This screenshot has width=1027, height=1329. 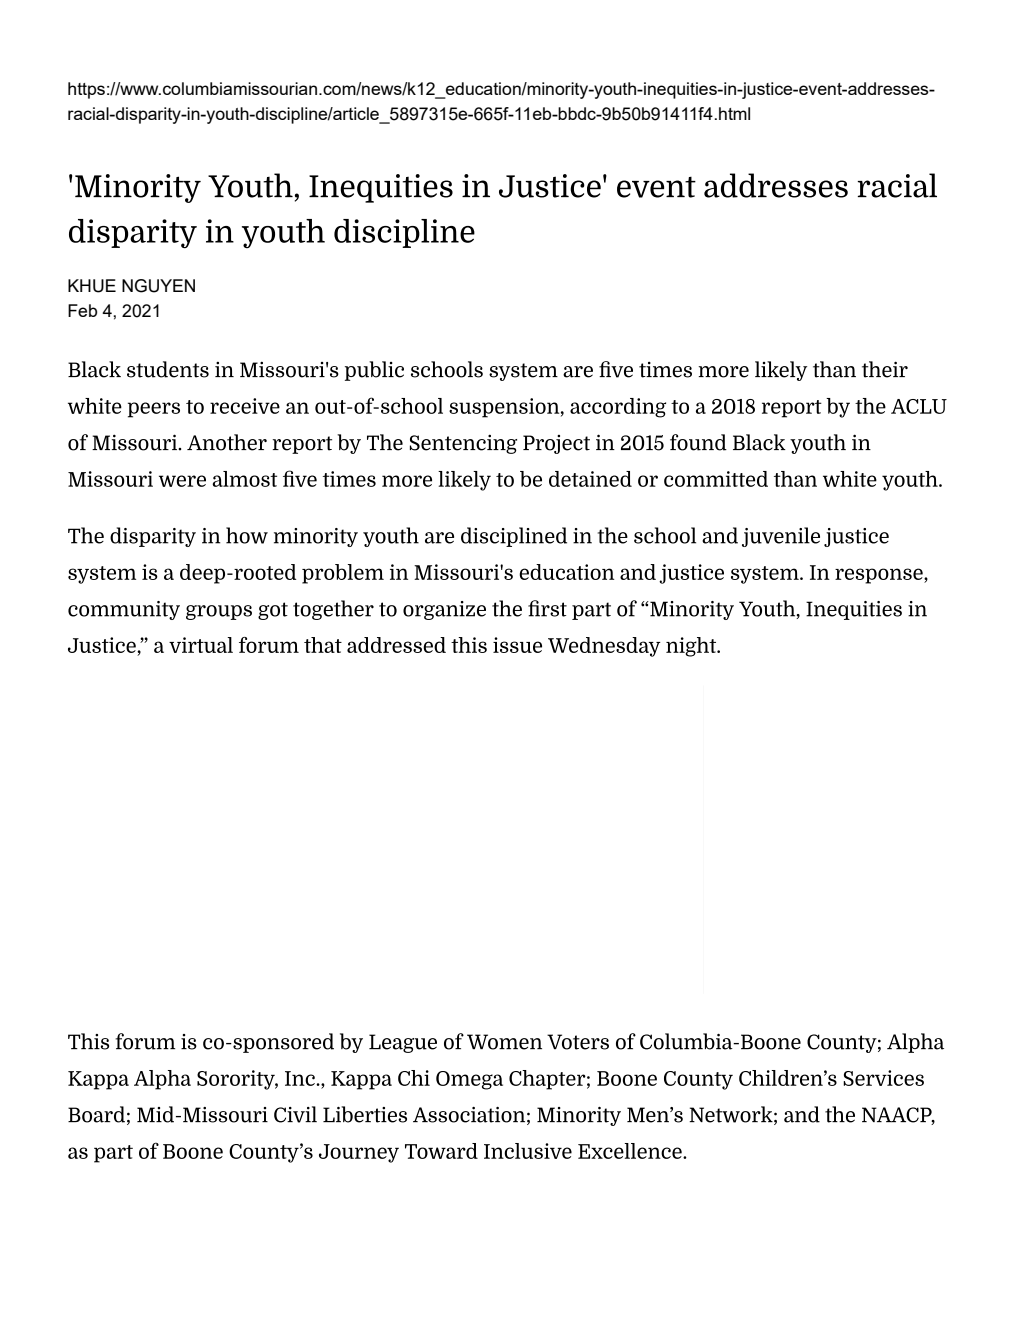 What do you see at coordinates (96, 1114) in the screenshot?
I see `Board` at bounding box center [96, 1114].
